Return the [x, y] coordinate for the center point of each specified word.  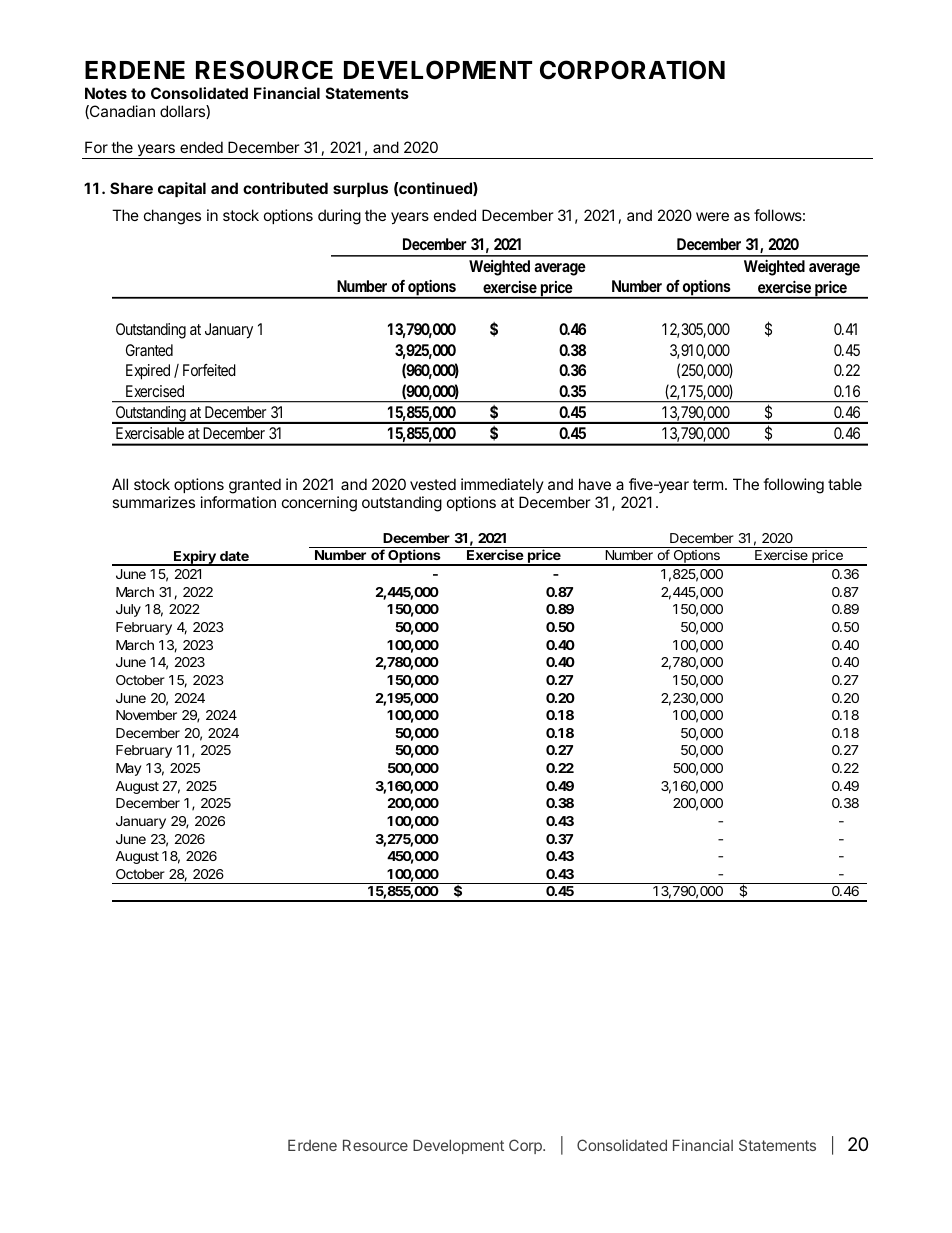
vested [433, 484]
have [595, 484]
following [793, 486]
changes [172, 217]
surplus [360, 189]
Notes [106, 93]
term [708, 484]
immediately [502, 485]
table [845, 484]
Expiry [195, 558]
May [128, 769]
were [712, 216]
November [146, 715]
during [339, 217]
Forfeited [209, 370]
